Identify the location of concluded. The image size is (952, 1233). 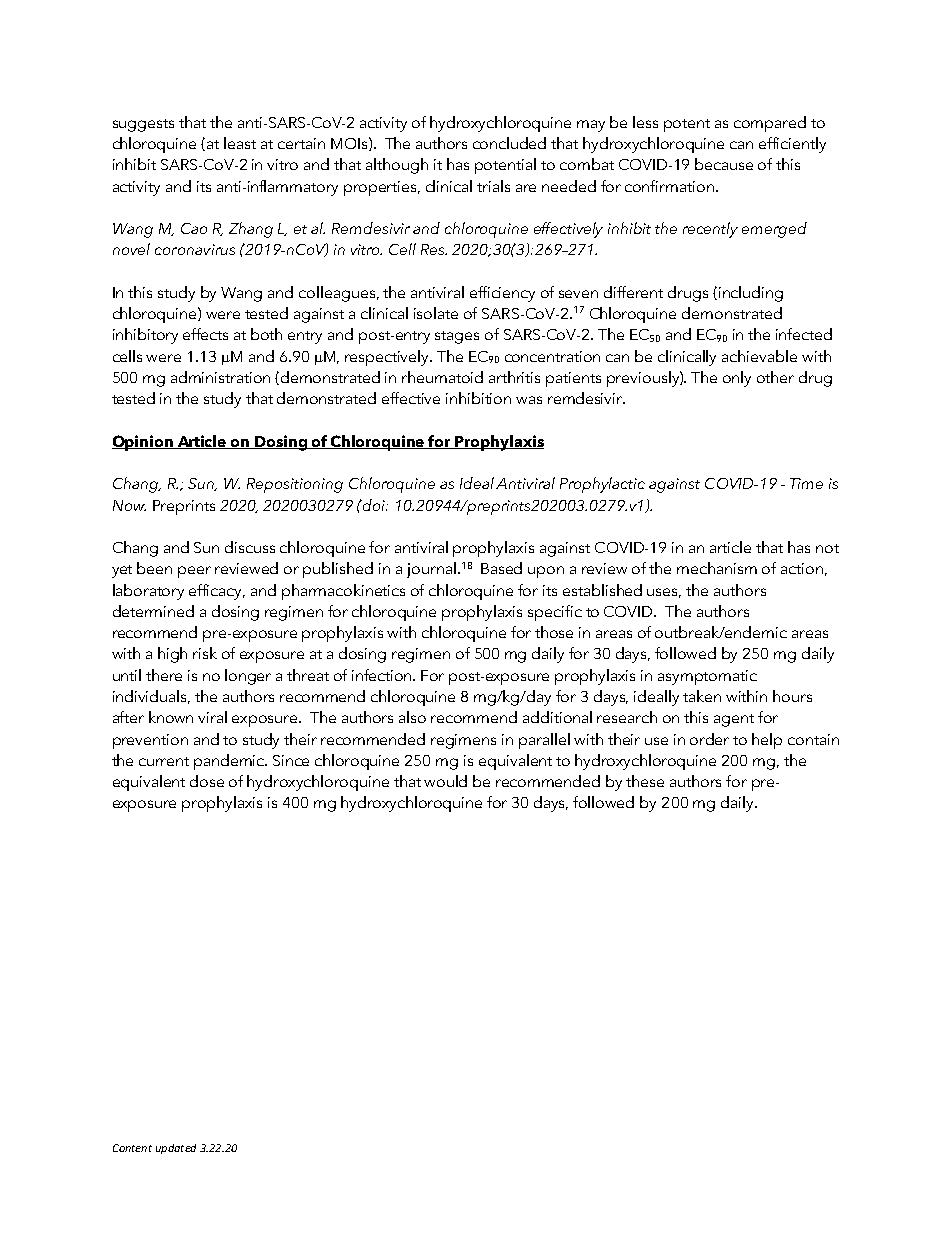
(509, 143).
